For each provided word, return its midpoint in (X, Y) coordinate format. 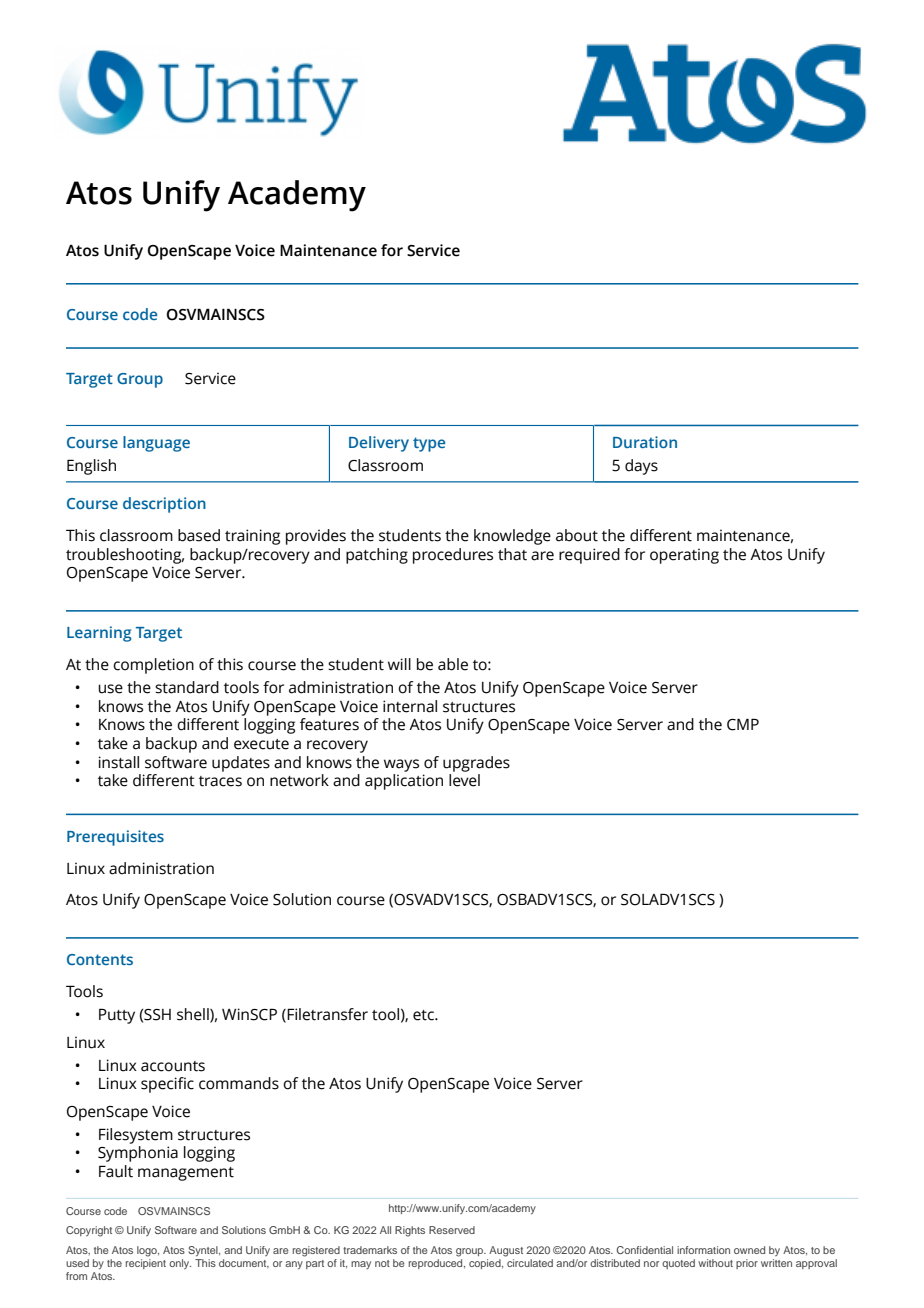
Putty (117, 1016)
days (641, 467)
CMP (743, 724)
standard (187, 687)
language (156, 444)
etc (424, 1015)
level (464, 780)
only (180, 1264)
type (429, 444)
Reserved (452, 1230)
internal (410, 706)
